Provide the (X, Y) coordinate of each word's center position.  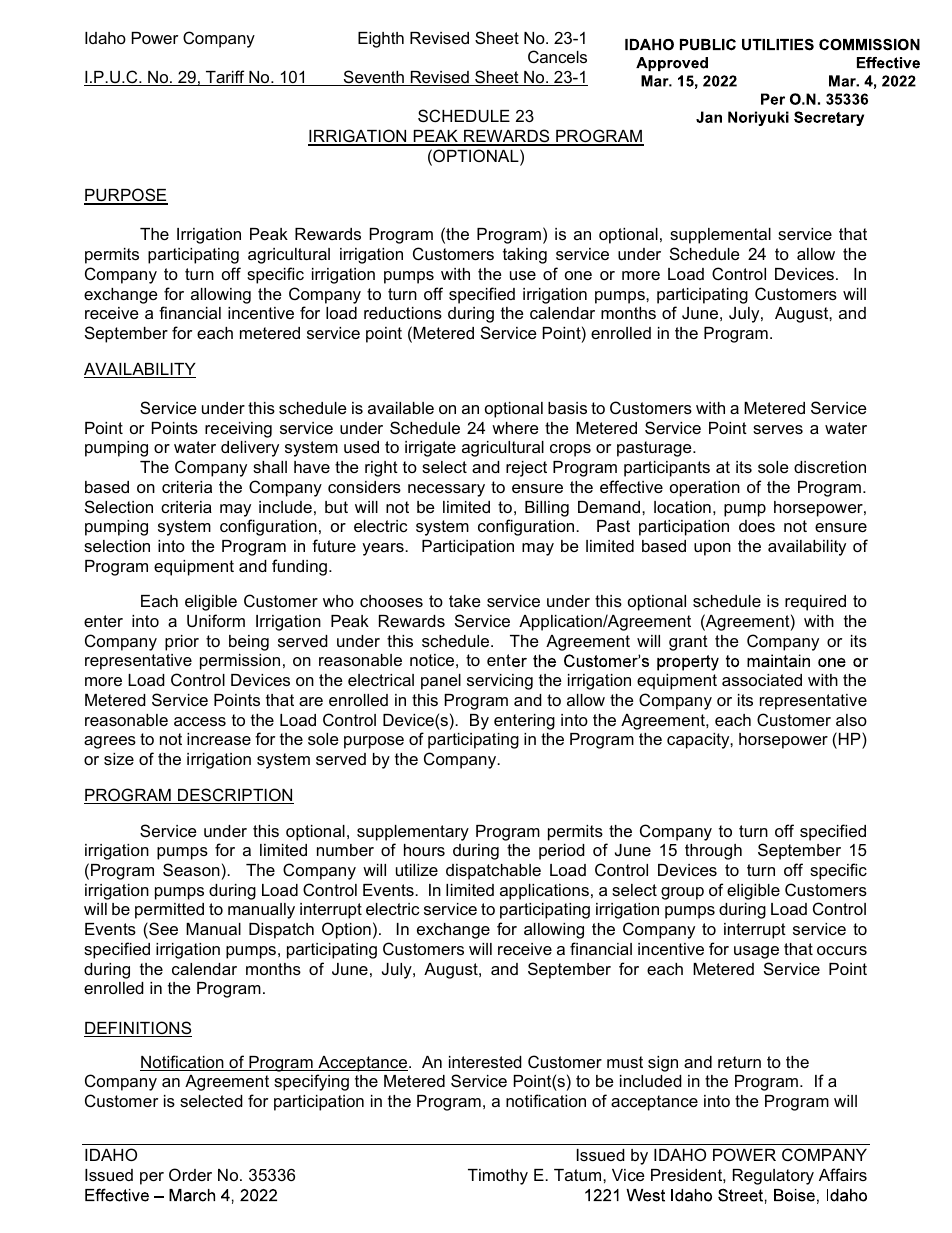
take (465, 601)
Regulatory (773, 1177)
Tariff (225, 78)
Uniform (216, 620)
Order (190, 1174)
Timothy (498, 1177)
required (815, 603)
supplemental (720, 236)
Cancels (557, 56)
